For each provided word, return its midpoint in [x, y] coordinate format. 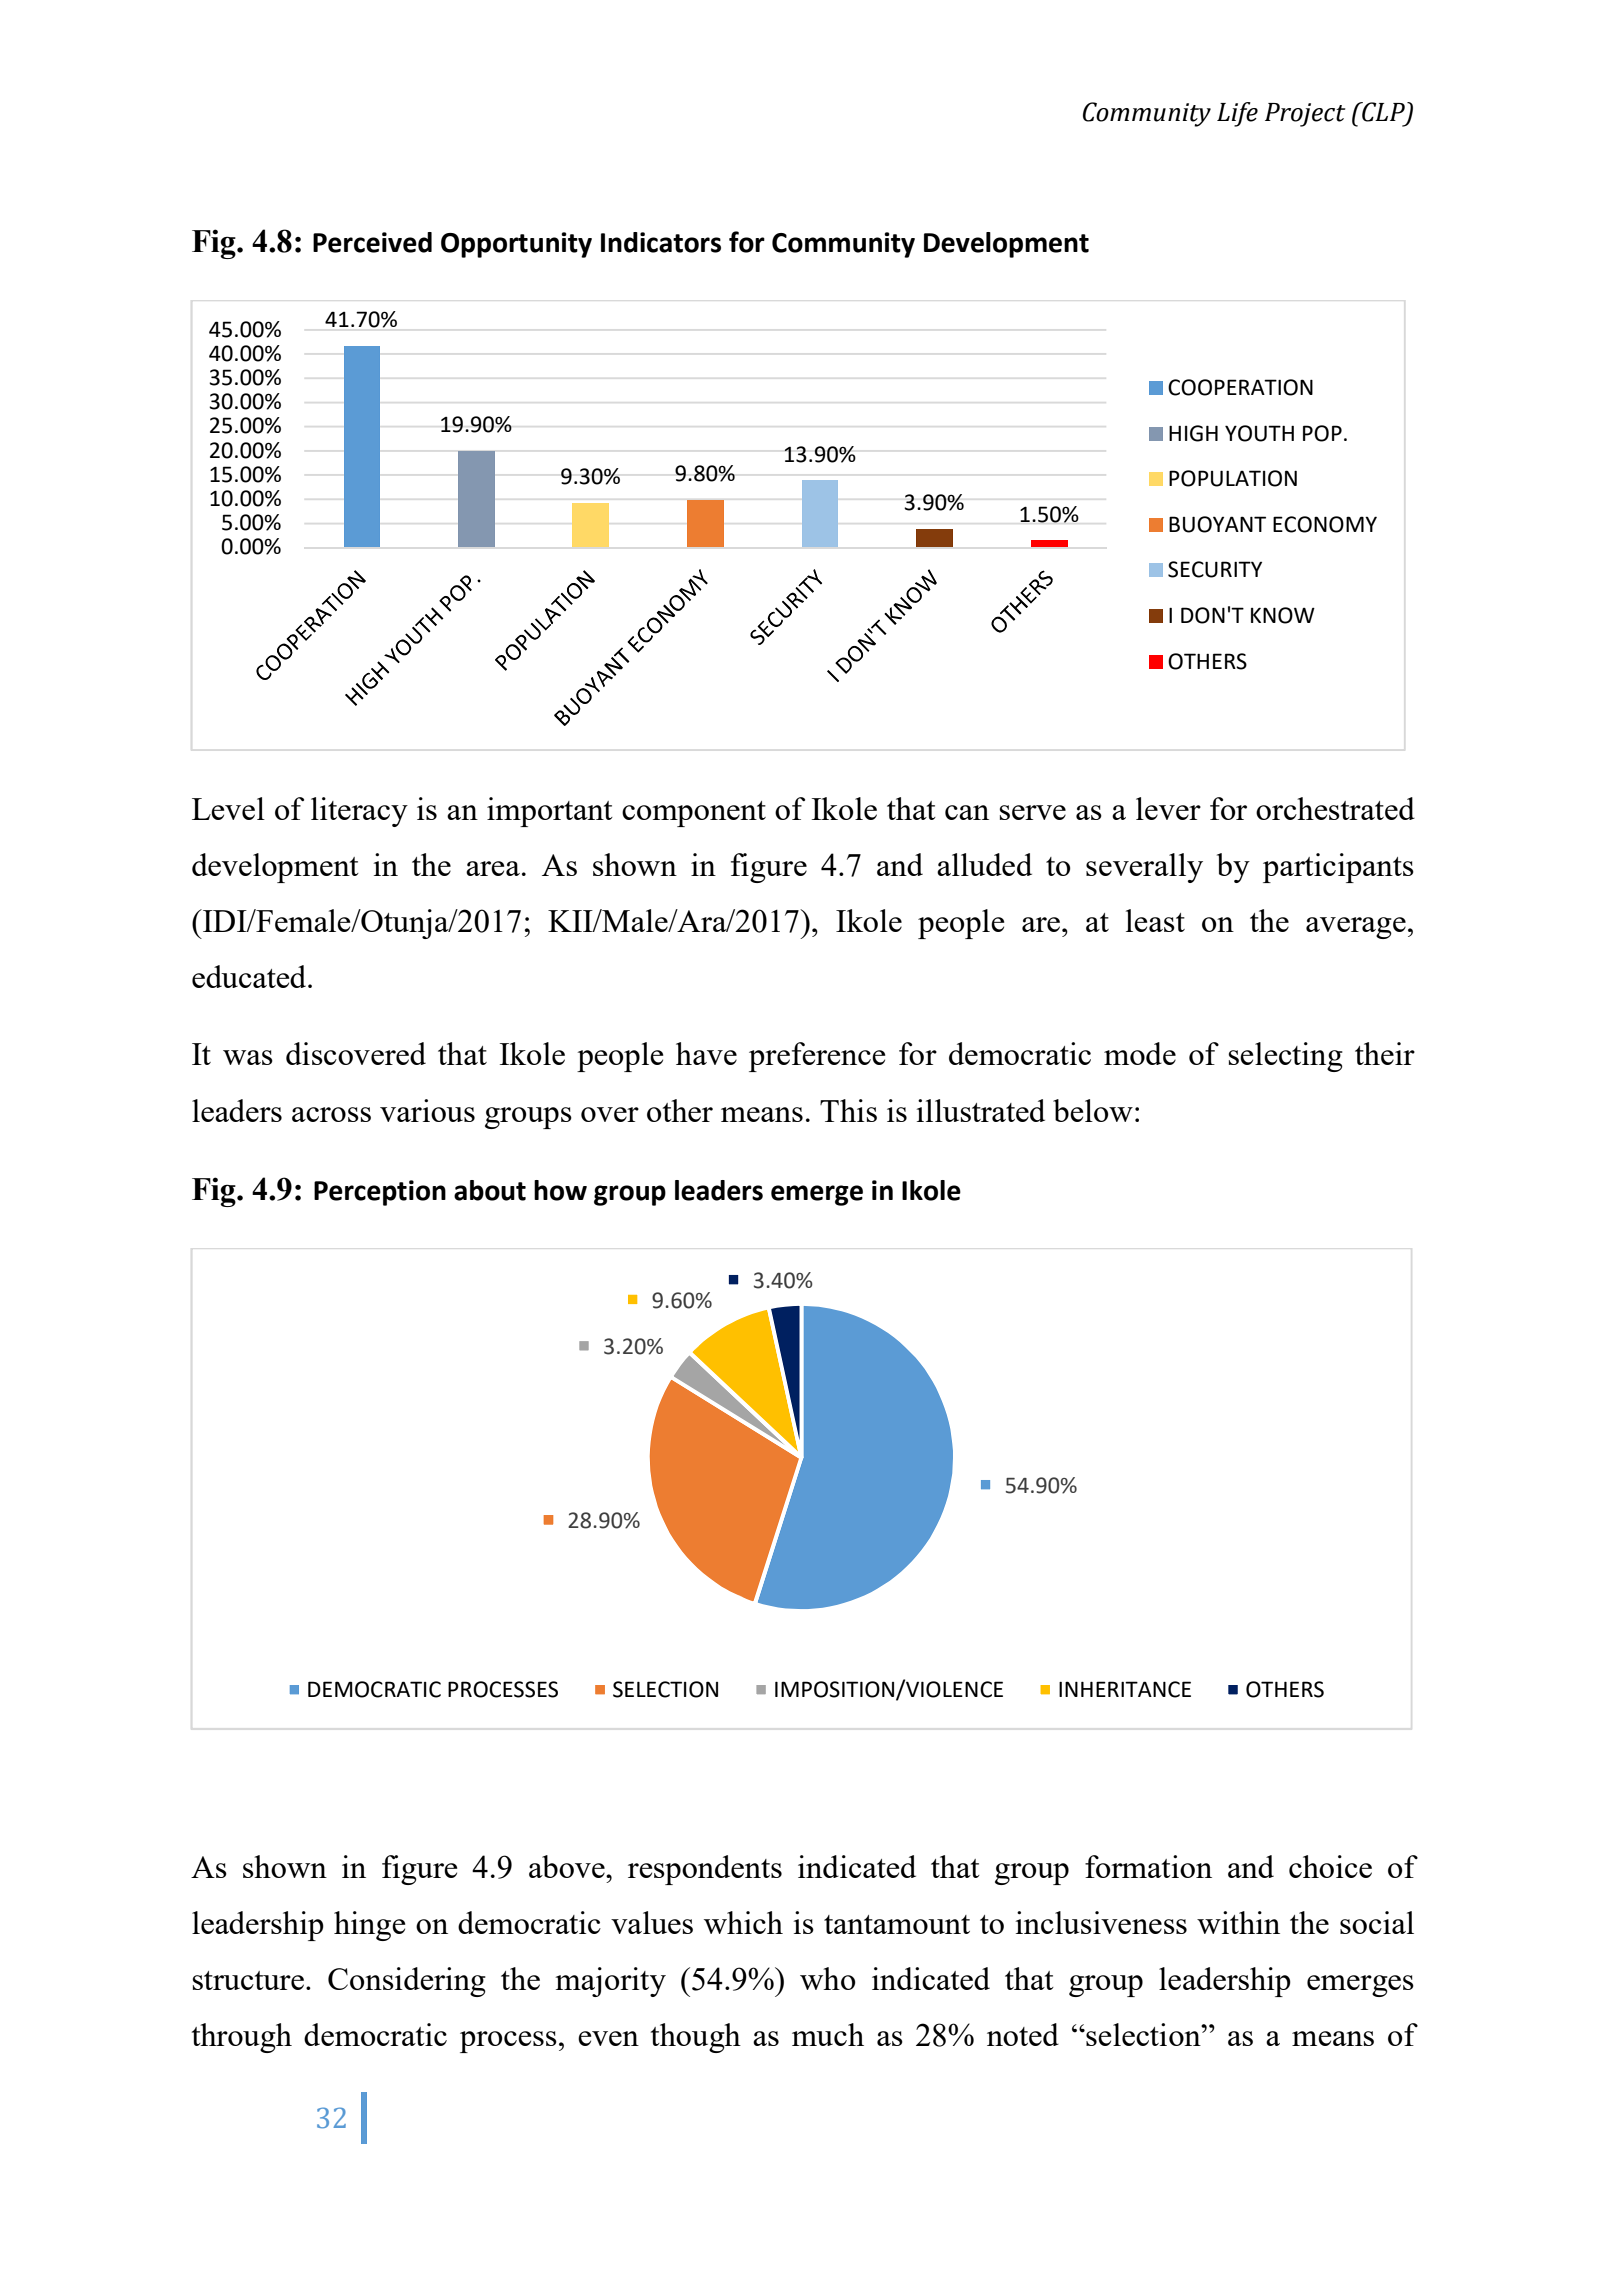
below [1093, 1110]
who [828, 1978]
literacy [359, 812]
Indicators [661, 242]
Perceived [372, 242]
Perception [380, 1193]
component [694, 814]
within [1238, 1922]
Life [1237, 114]
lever [1168, 808]
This [848, 1110]
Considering [407, 1982]
